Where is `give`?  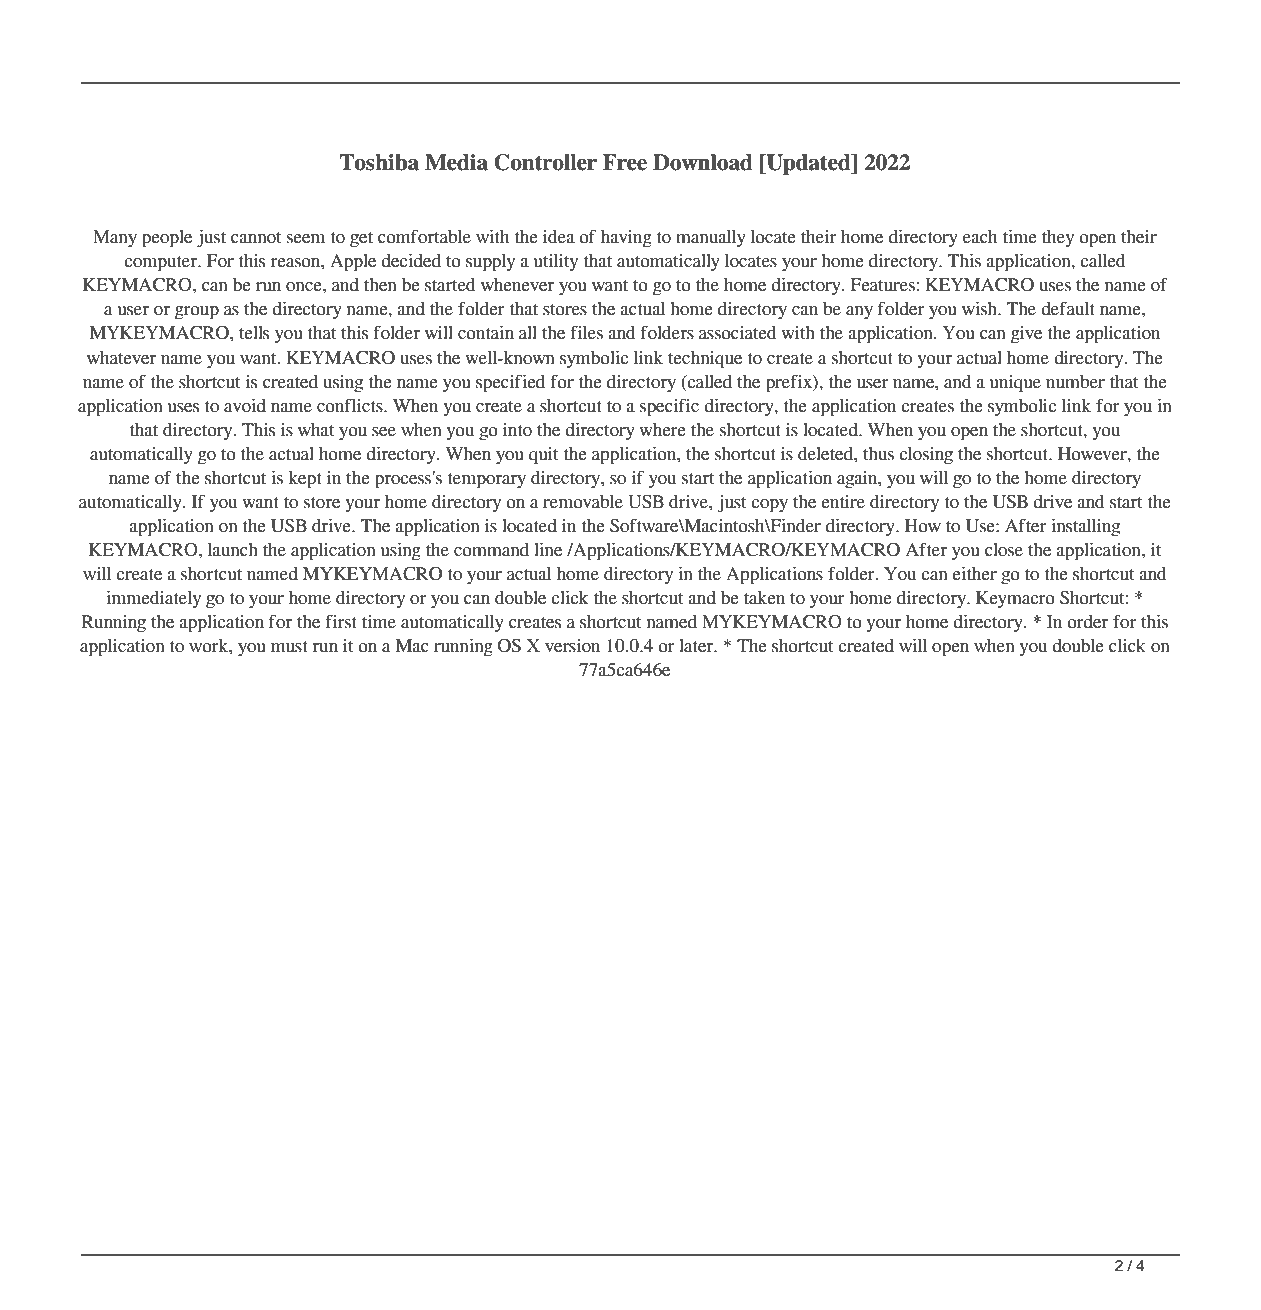
give is located at coordinates (1026, 335).
